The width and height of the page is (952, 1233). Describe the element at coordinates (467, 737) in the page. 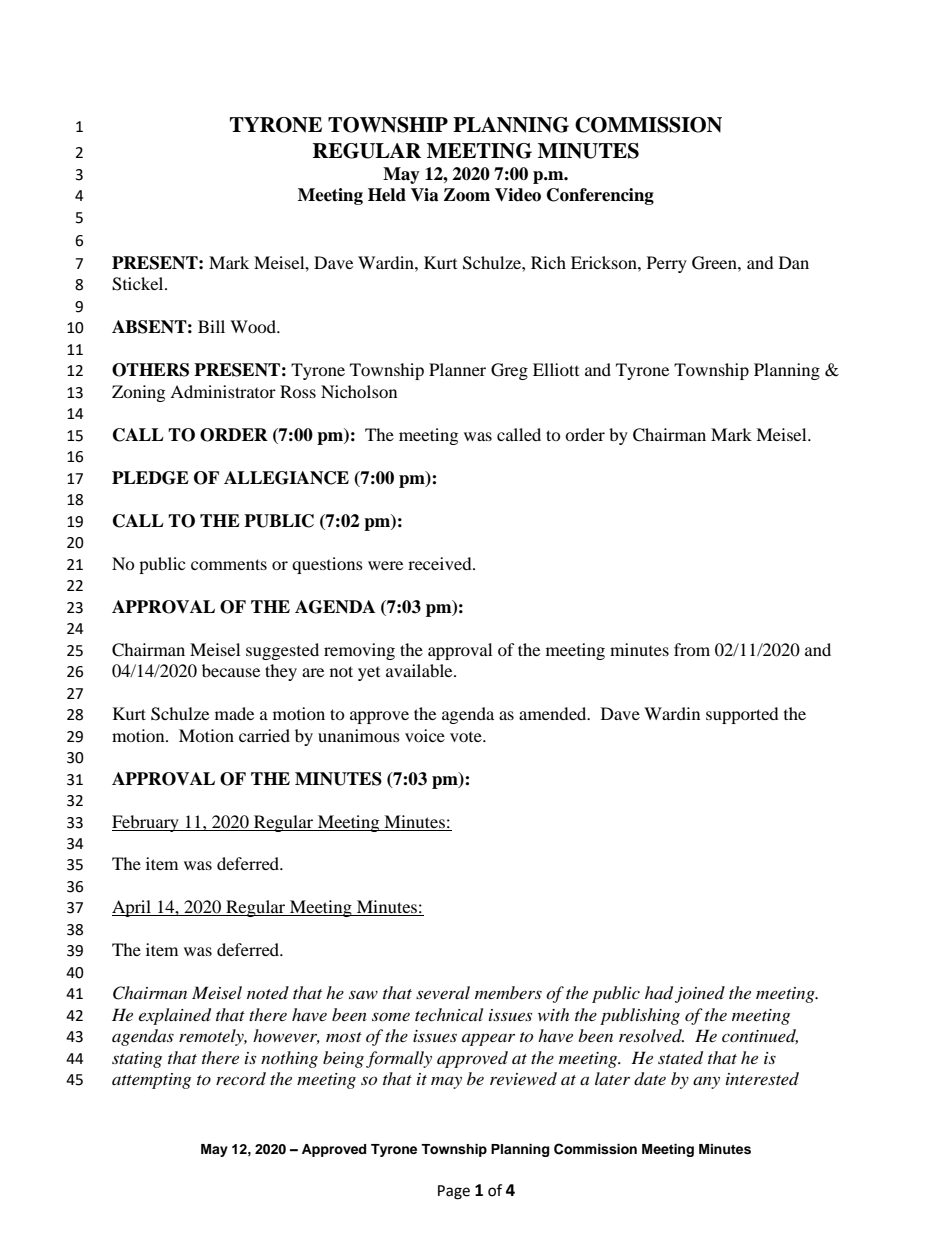

I see `vote` at that location.
